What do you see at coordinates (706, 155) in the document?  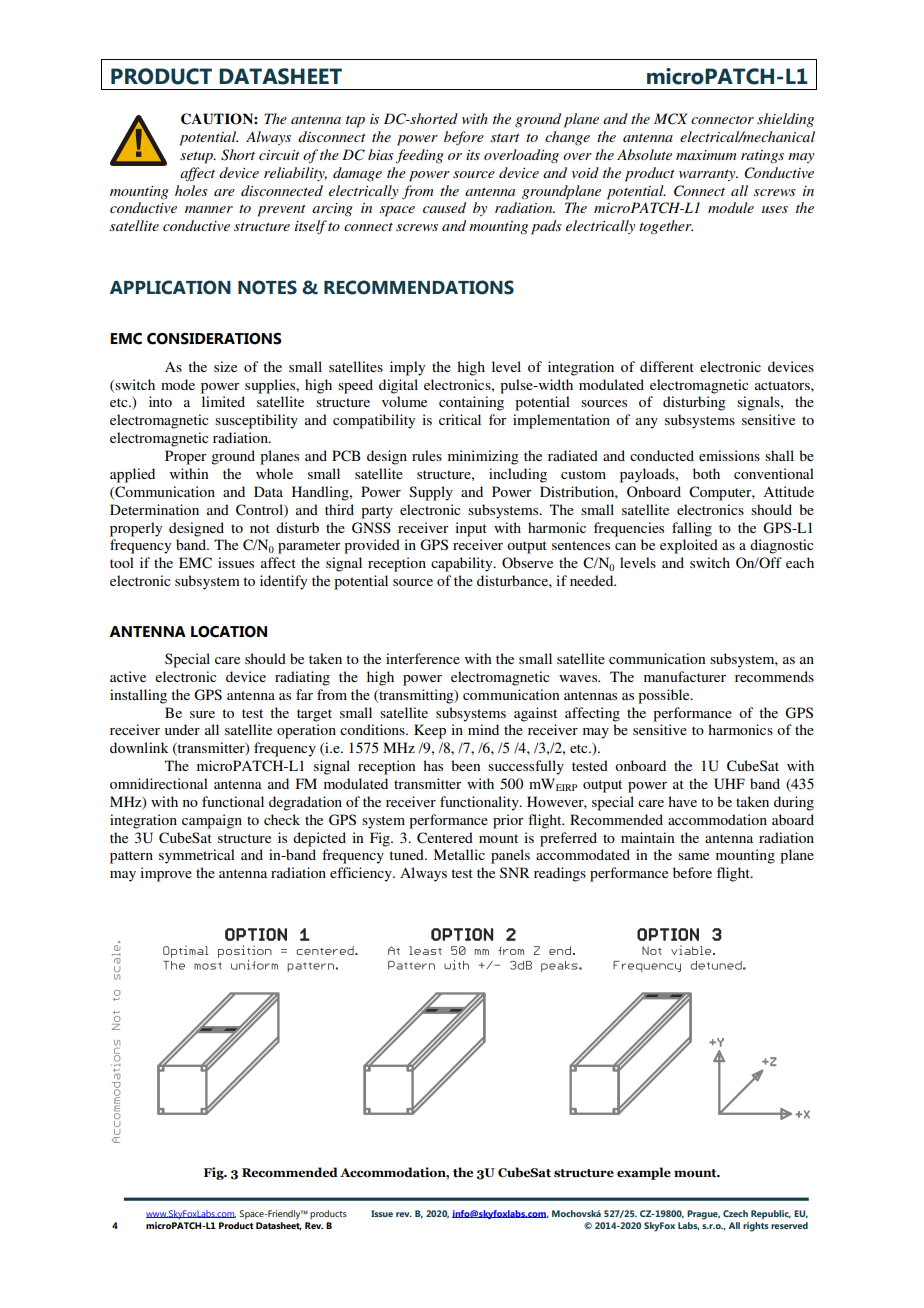 I see `maximum` at bounding box center [706, 155].
